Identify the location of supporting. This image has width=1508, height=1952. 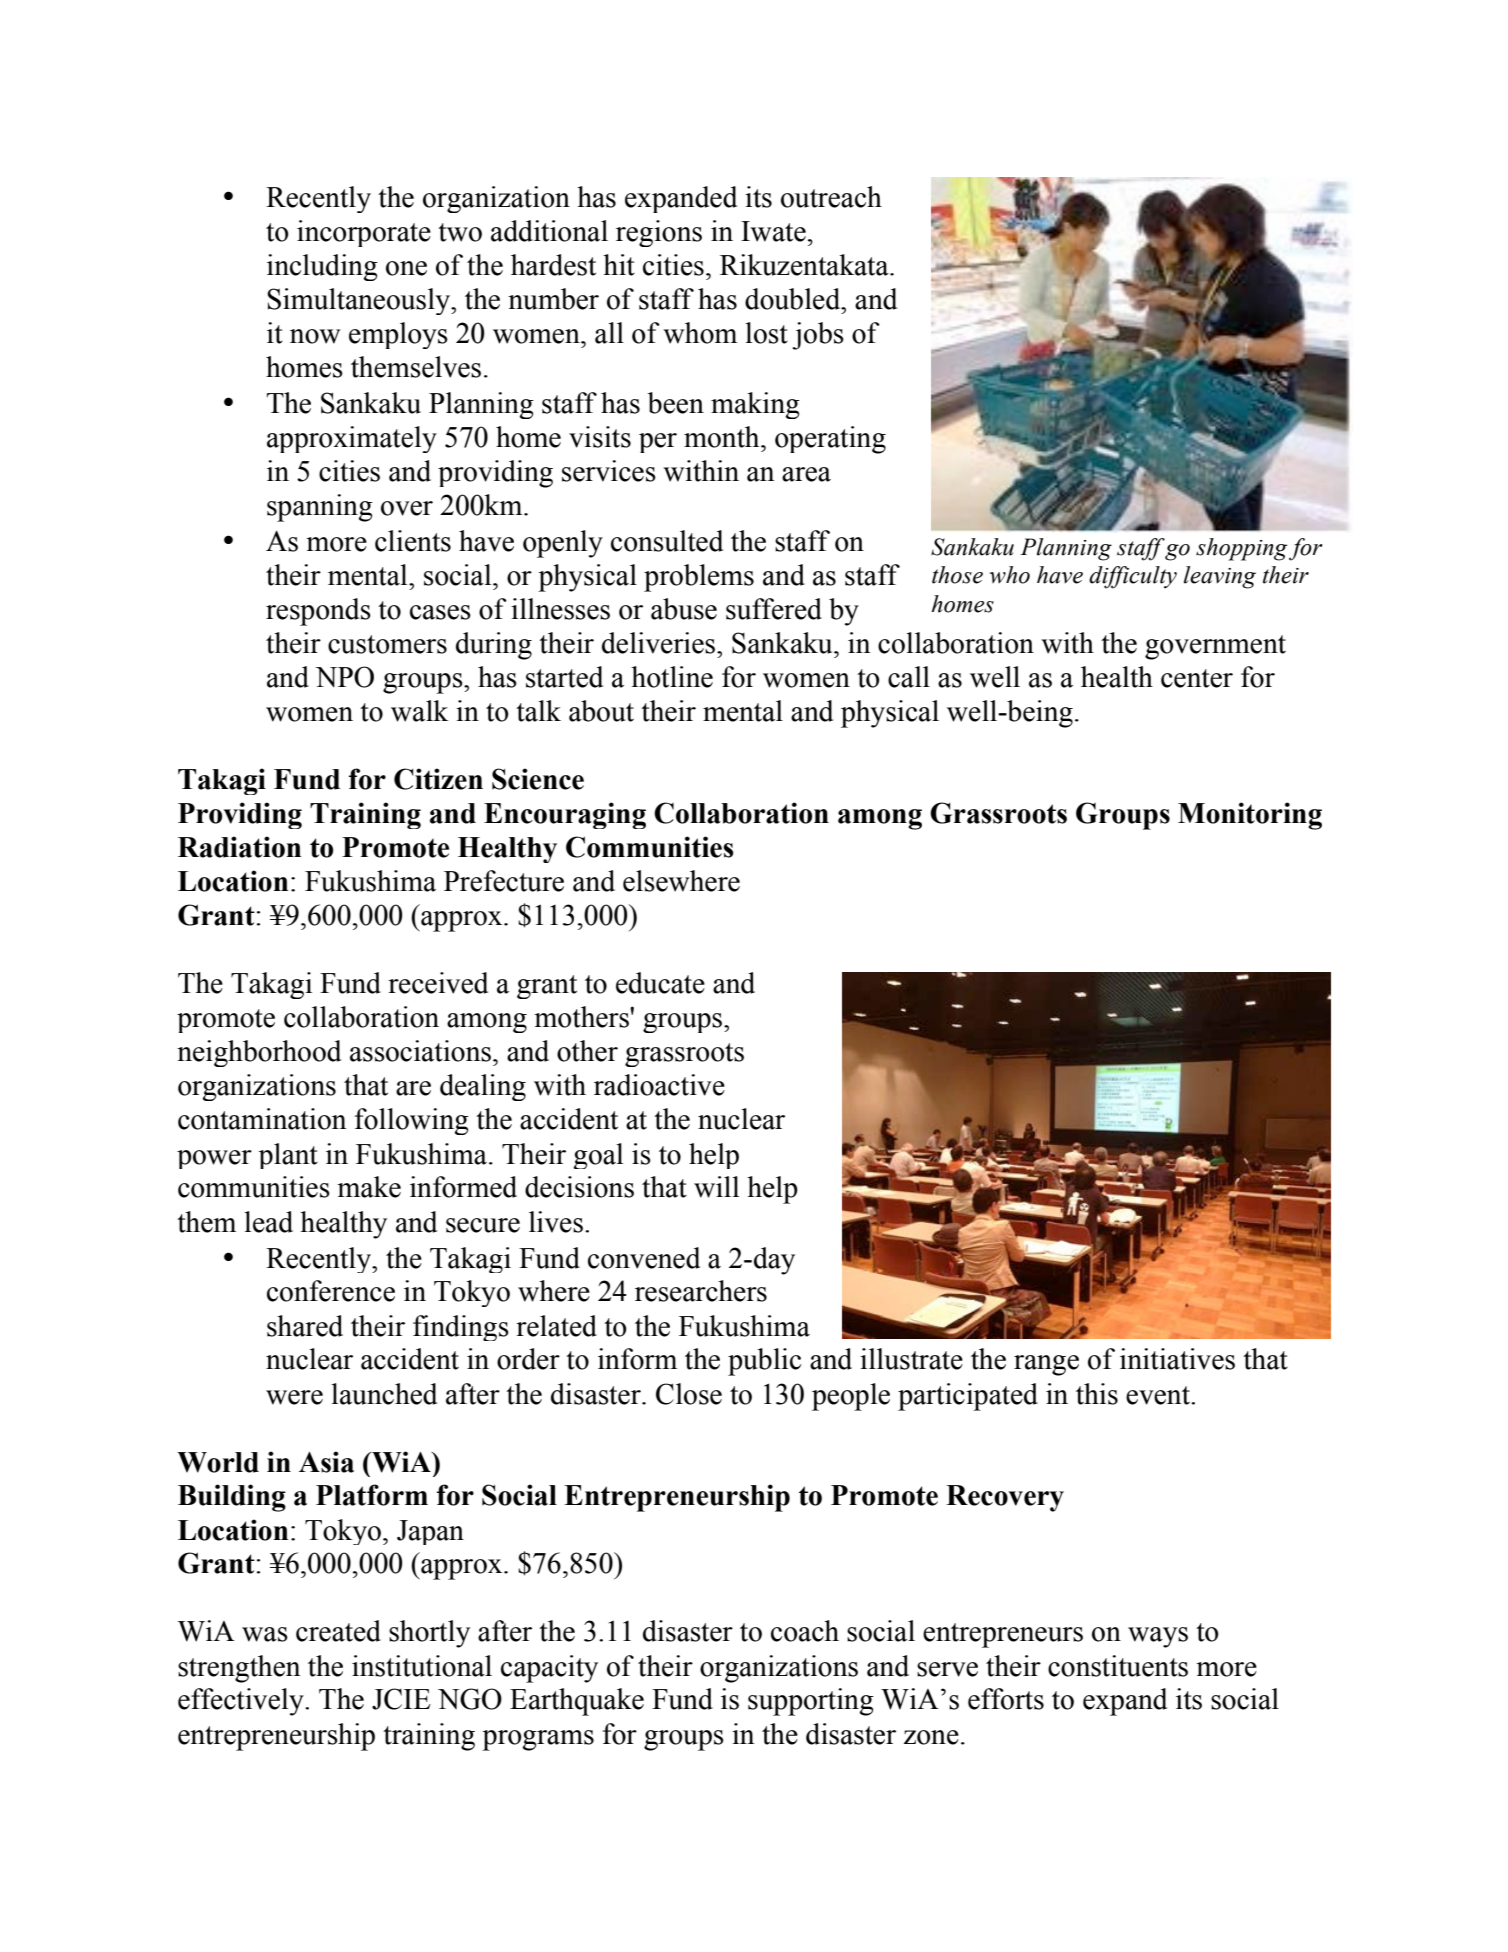
(811, 1702).
